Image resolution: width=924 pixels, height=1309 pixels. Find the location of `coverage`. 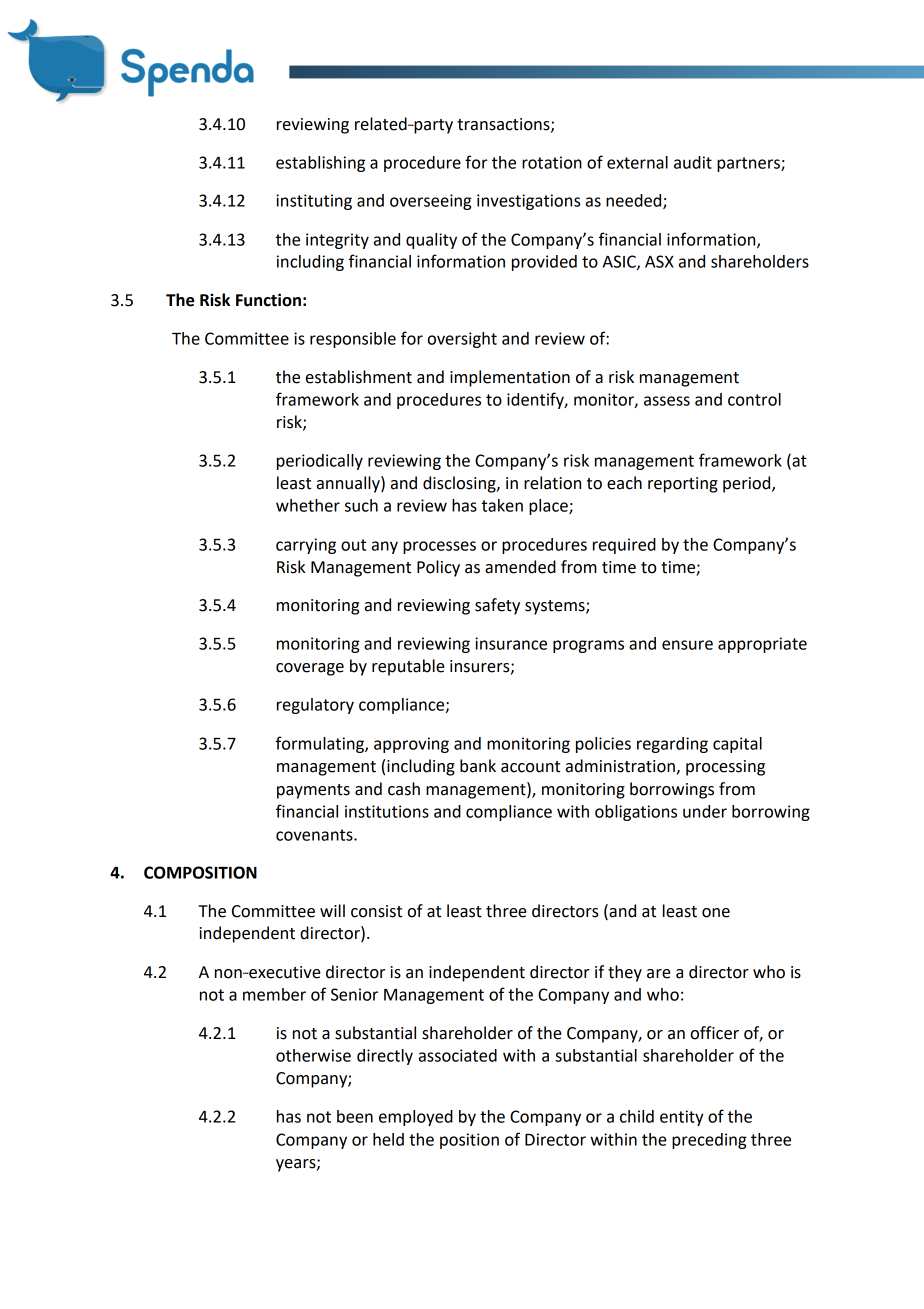

coverage is located at coordinates (310, 669).
